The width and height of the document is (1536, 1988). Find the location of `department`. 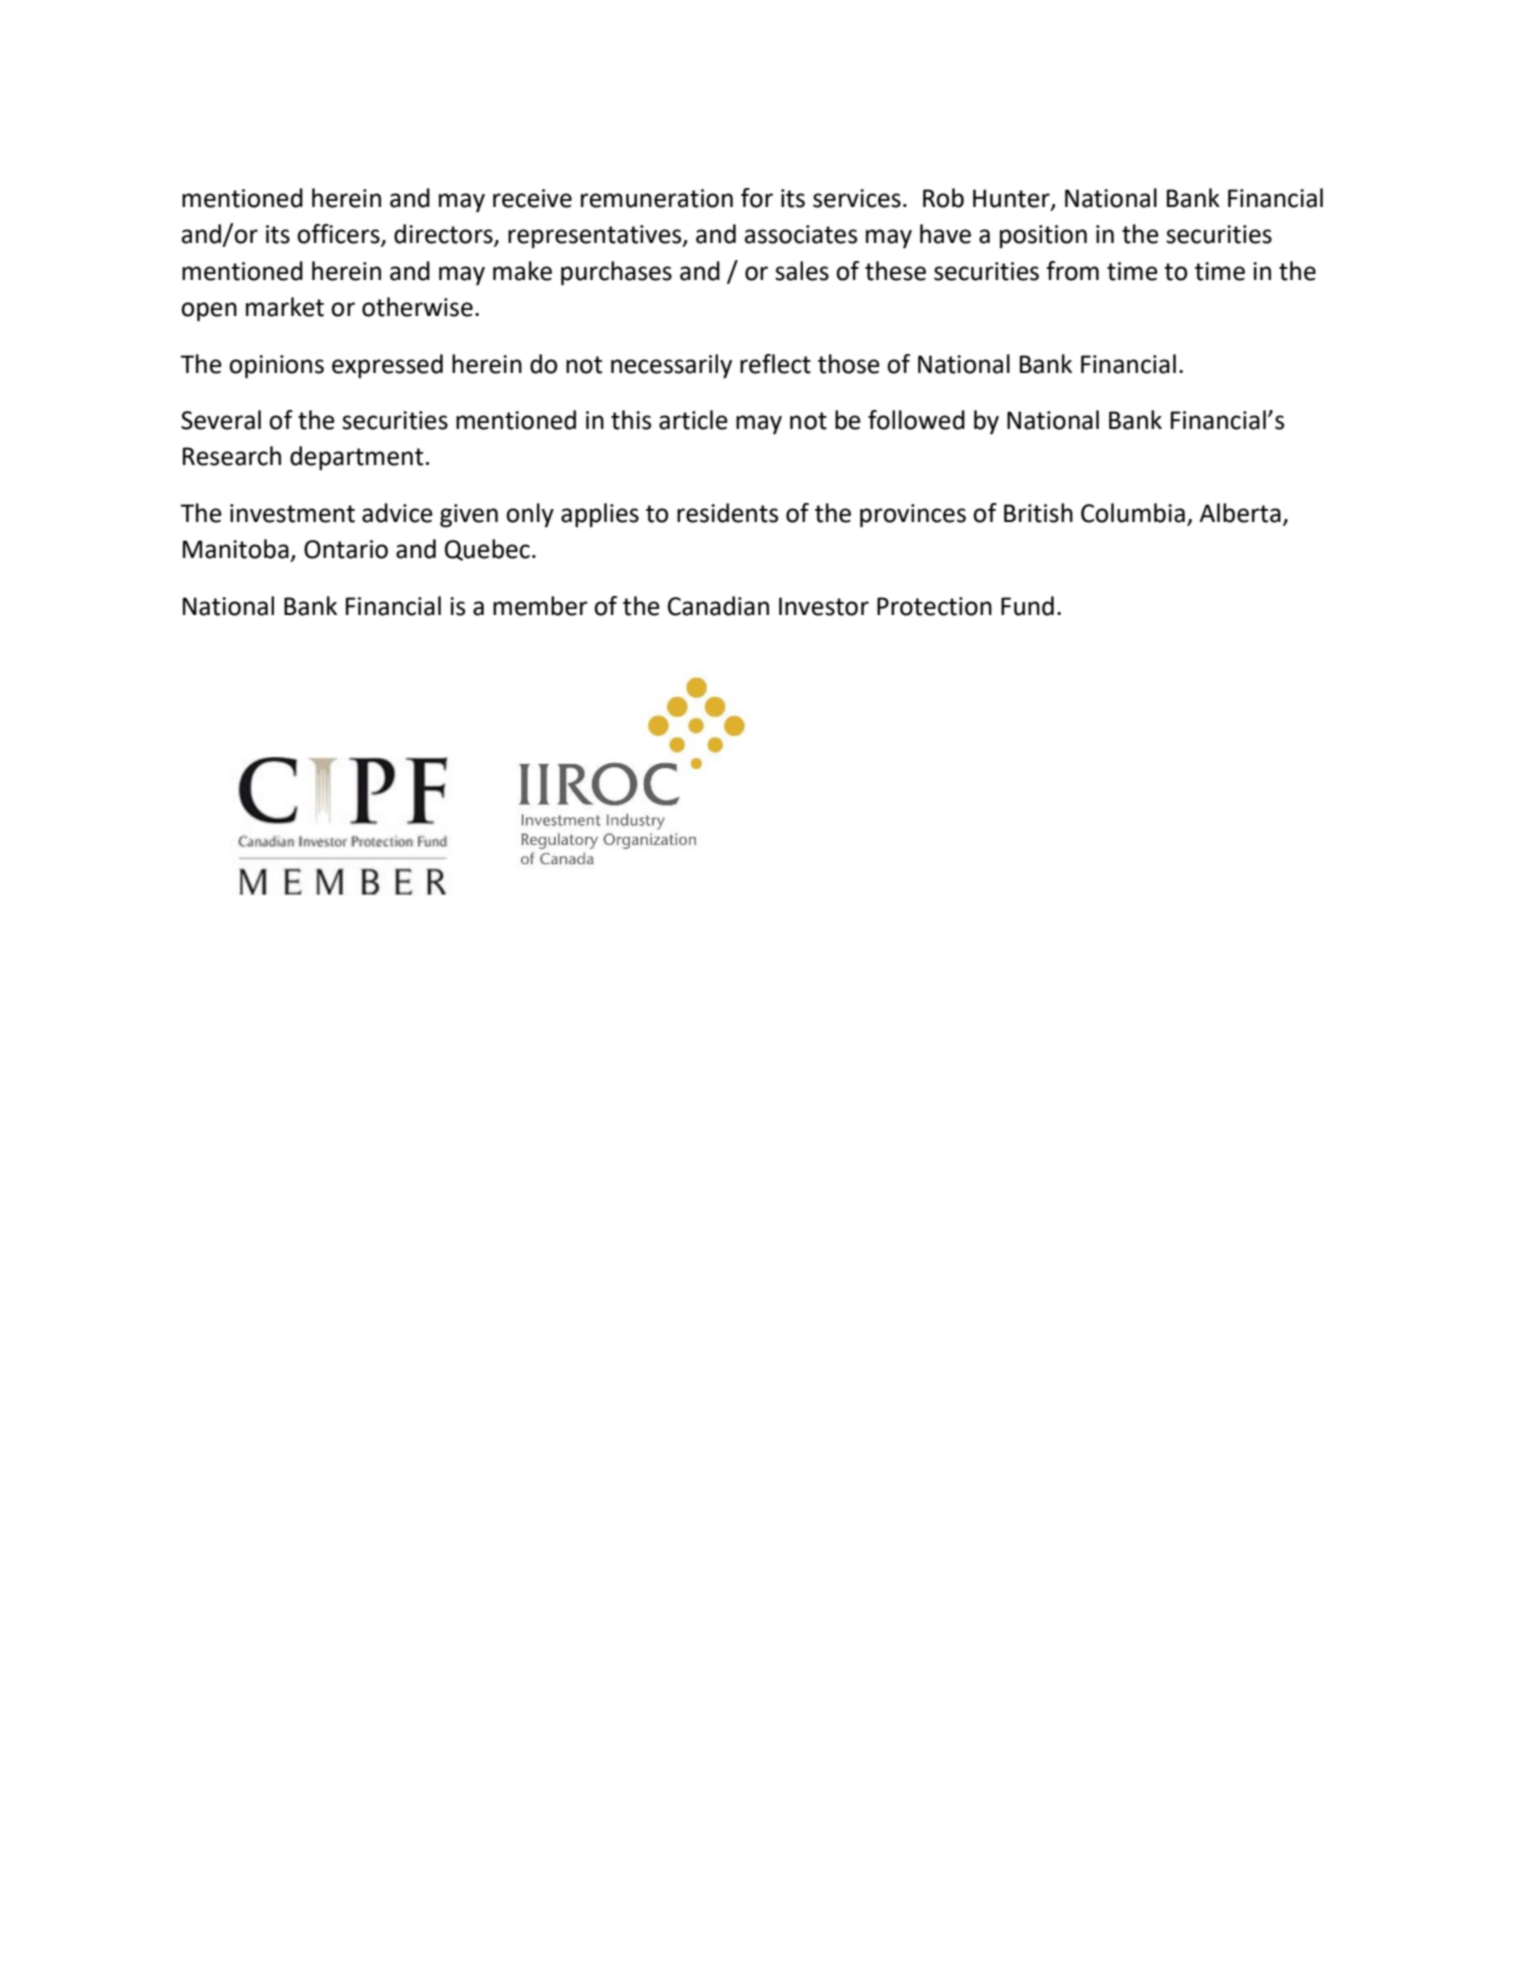

department is located at coordinates (356, 458).
